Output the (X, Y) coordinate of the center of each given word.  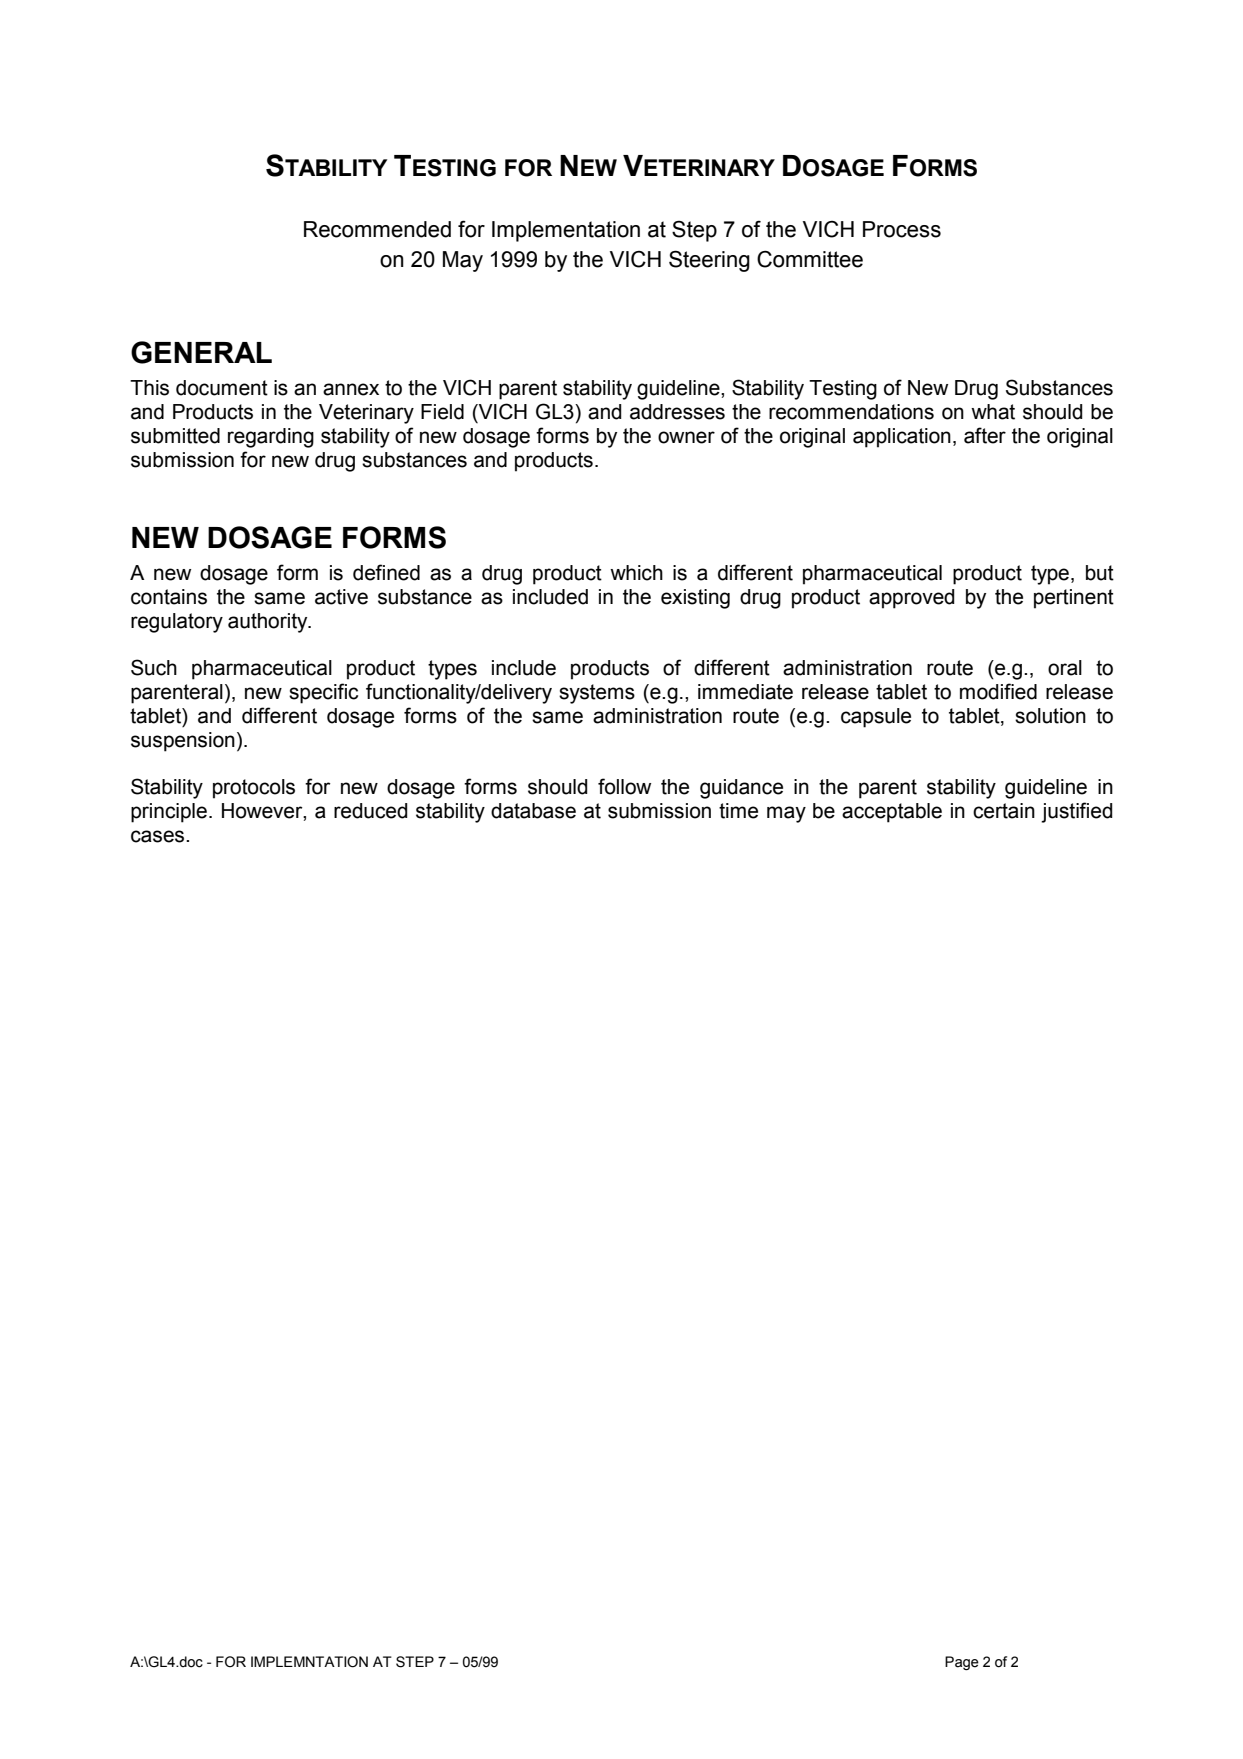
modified (998, 691)
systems (597, 694)
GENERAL (201, 352)
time (738, 811)
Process (902, 229)
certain (1004, 811)
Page (962, 1663)
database (533, 811)
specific (323, 693)
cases (159, 836)
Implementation (566, 231)
